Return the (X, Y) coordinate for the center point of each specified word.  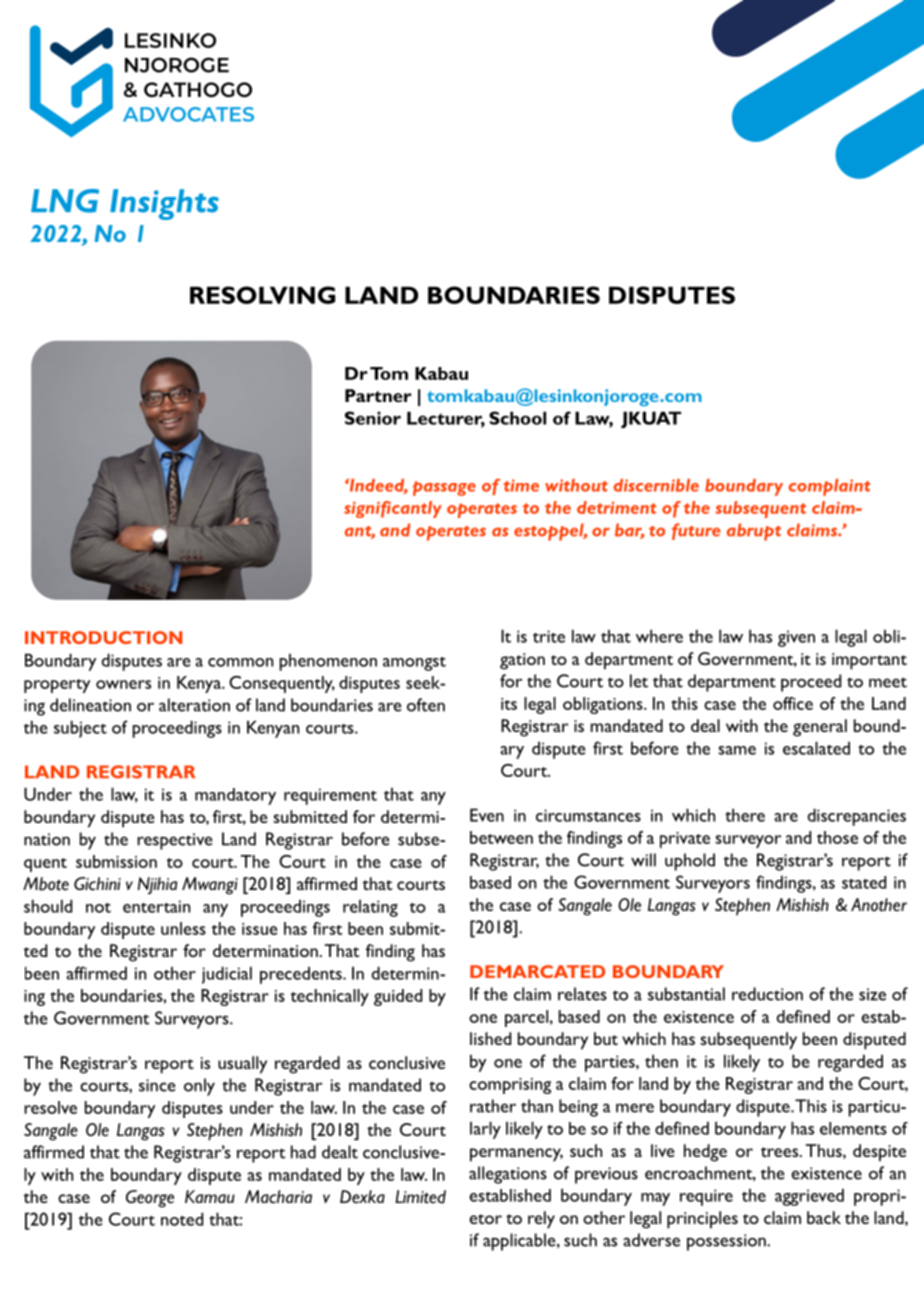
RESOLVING (262, 295)
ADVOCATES (188, 114)
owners (123, 684)
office (793, 703)
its (509, 704)
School (517, 418)
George (150, 1199)
